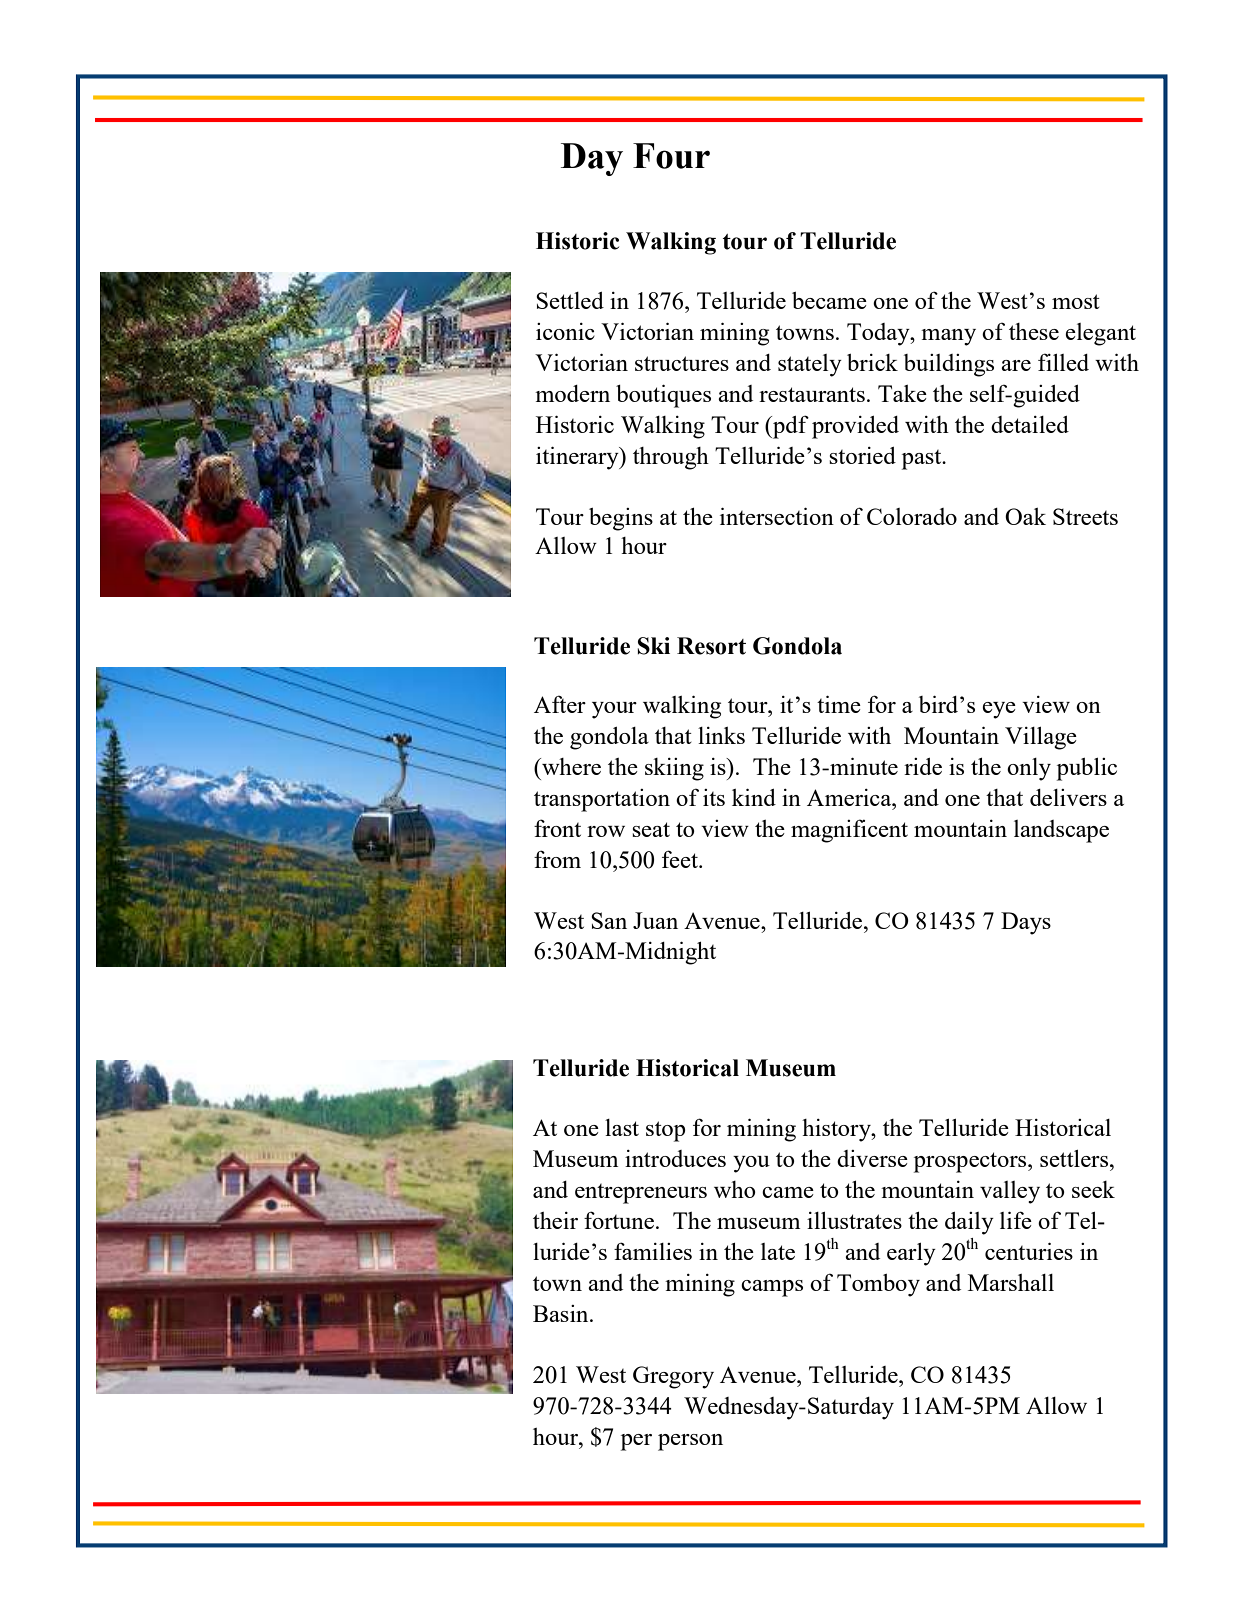  What do you see at coordinates (777, 516) in the screenshot?
I see `intersection` at bounding box center [777, 516].
